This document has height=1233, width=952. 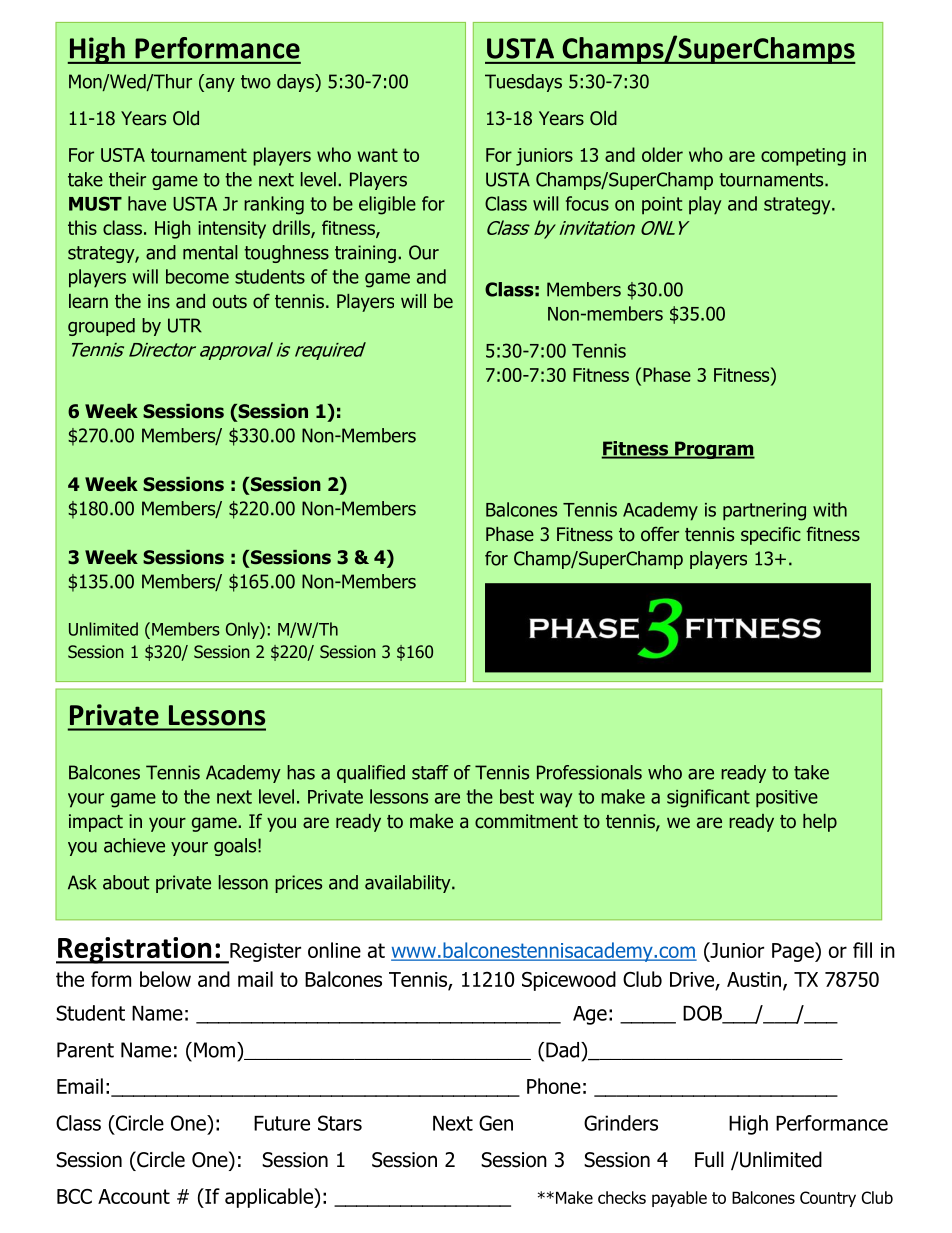 What do you see at coordinates (134, 1196) in the document?
I see `Account` at bounding box center [134, 1196].
